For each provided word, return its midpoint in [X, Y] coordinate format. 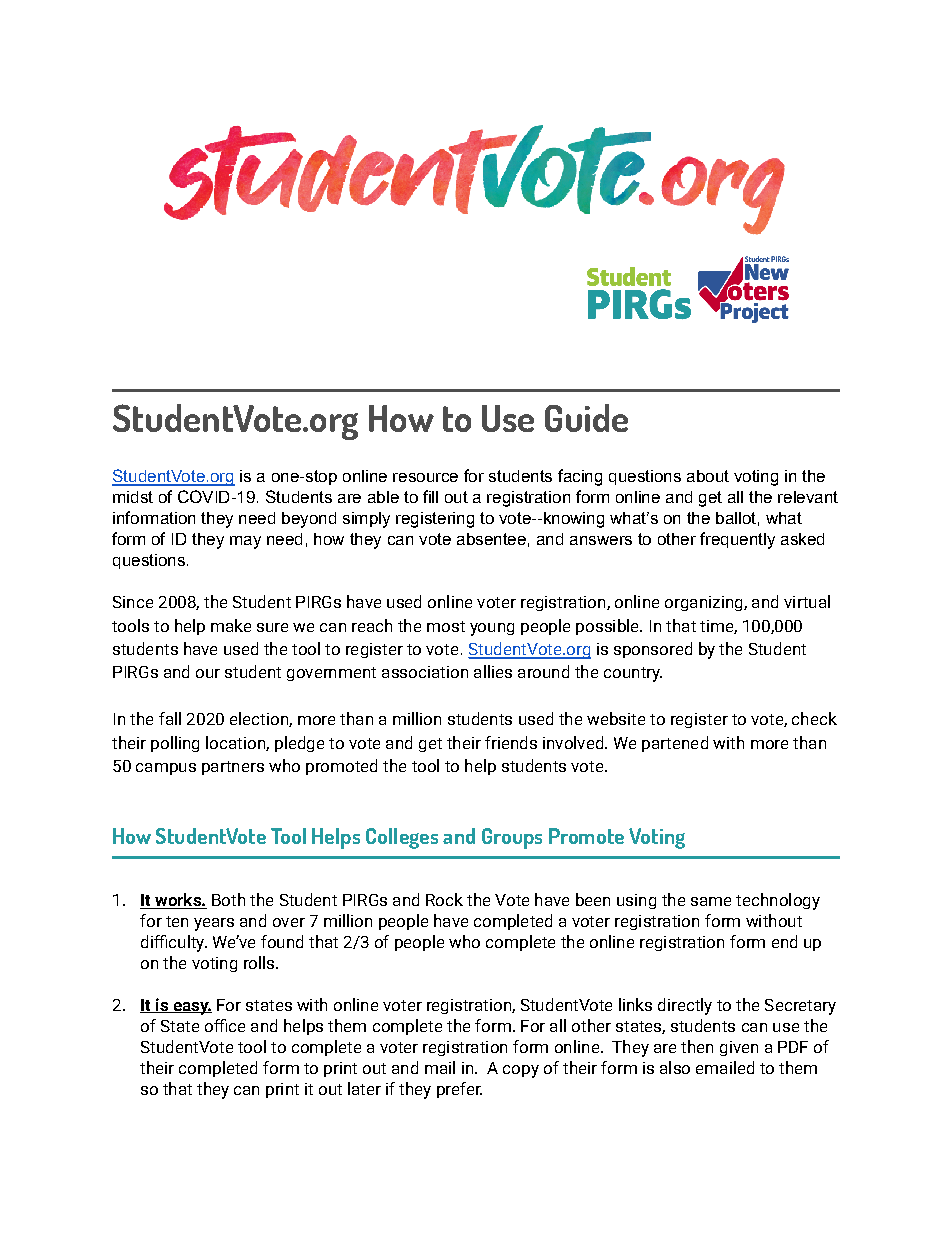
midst [133, 497]
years [214, 924]
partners [233, 768]
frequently [737, 540]
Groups [512, 838]
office [225, 1025]
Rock [444, 899]
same [711, 901]
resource [425, 477]
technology [778, 901]
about [708, 476]
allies [493, 671]
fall [170, 718]
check [814, 718]
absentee [491, 539]
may [245, 542]
